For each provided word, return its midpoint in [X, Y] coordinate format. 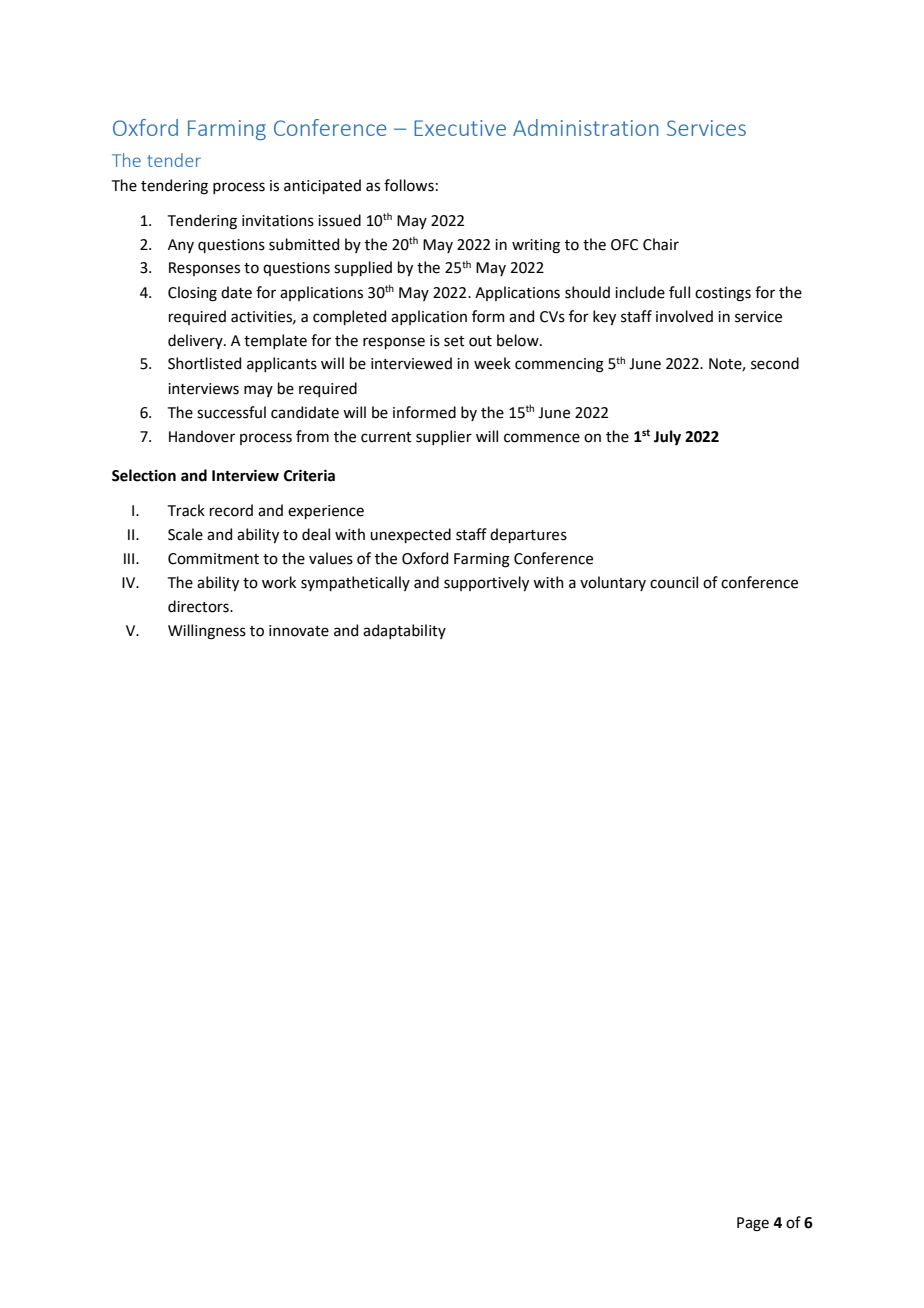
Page [753, 1224]
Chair [661, 244]
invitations [278, 221]
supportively [486, 583]
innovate [299, 631]
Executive [460, 128]
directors [199, 606]
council [674, 582]
